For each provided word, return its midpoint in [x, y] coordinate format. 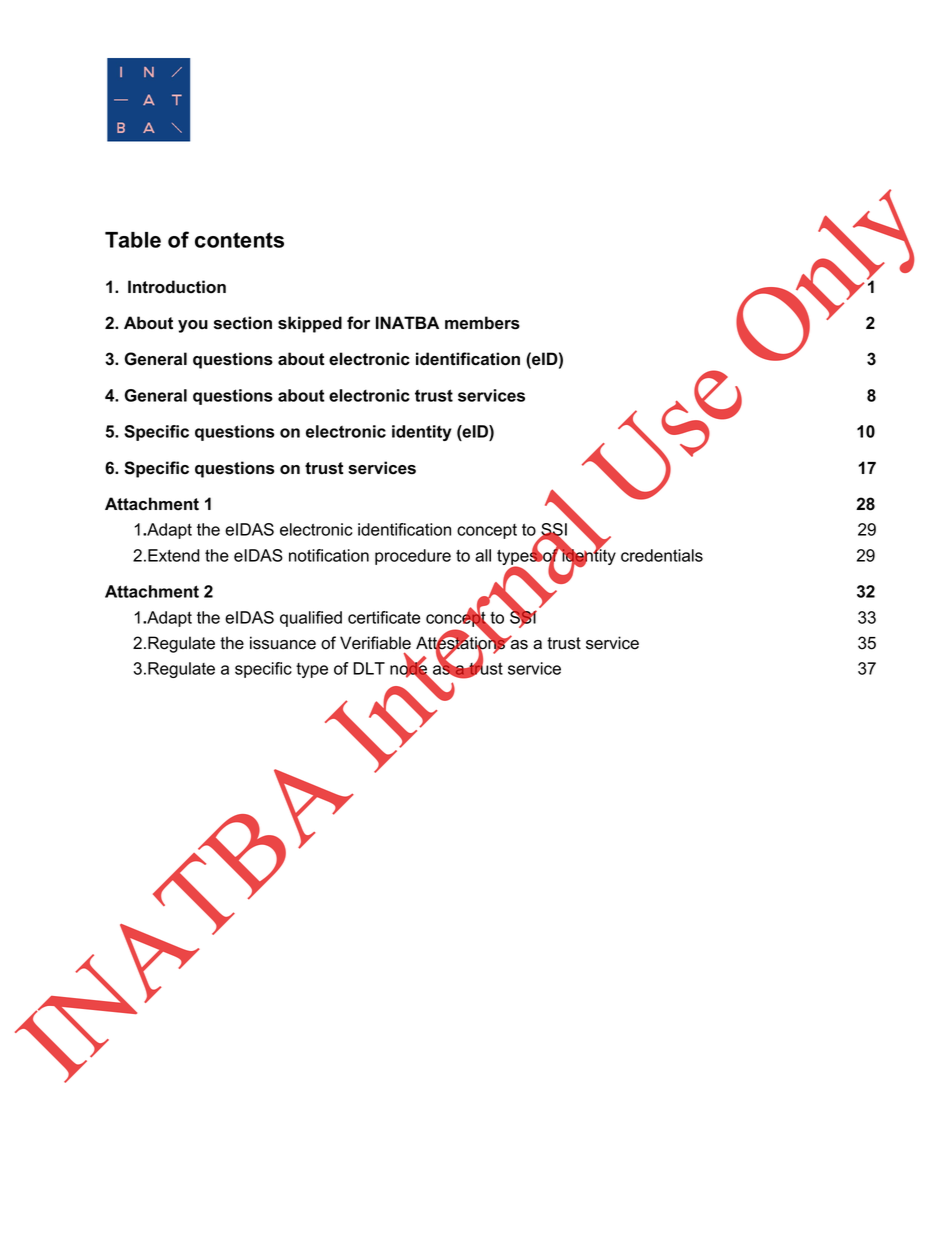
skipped [310, 324]
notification [329, 555]
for [358, 323]
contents [239, 240]
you [193, 326]
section [243, 323]
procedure [413, 557]
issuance [283, 643]
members [482, 323]
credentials [662, 555]
